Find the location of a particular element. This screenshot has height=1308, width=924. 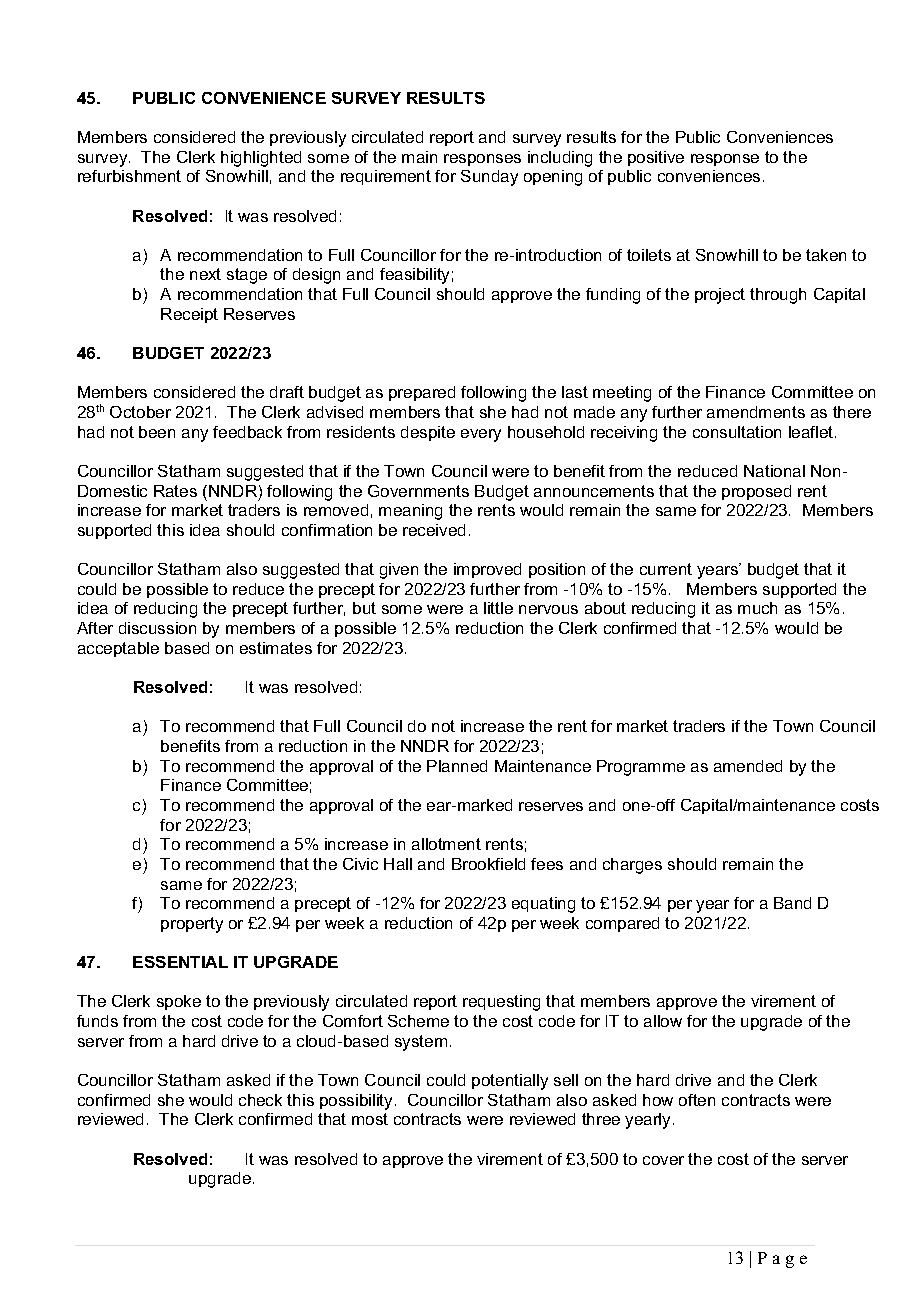

received is located at coordinates (434, 530).
